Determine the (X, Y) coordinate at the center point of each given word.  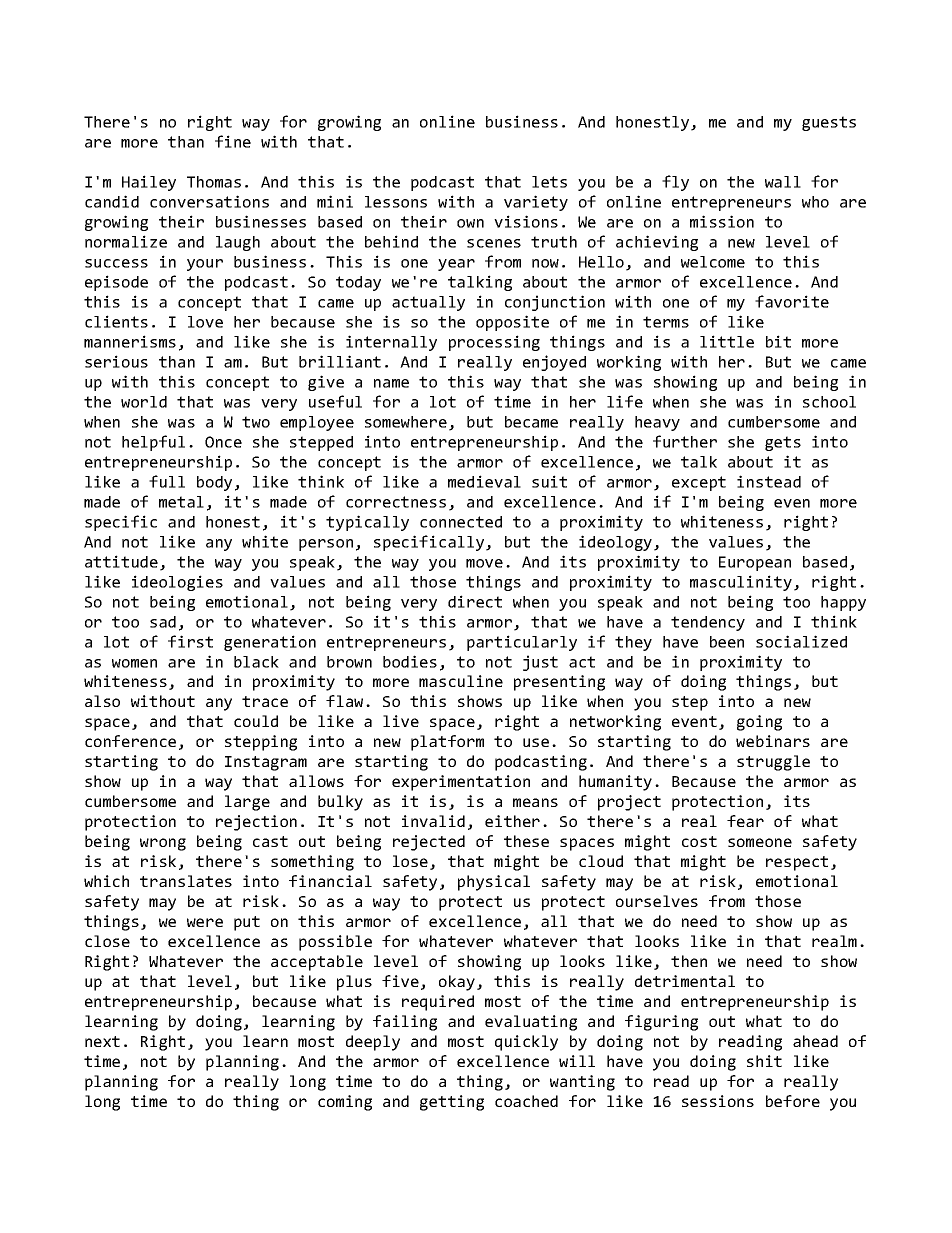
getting (452, 1103)
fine (233, 141)
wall (783, 182)
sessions (718, 1101)
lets (549, 182)
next (102, 1041)
